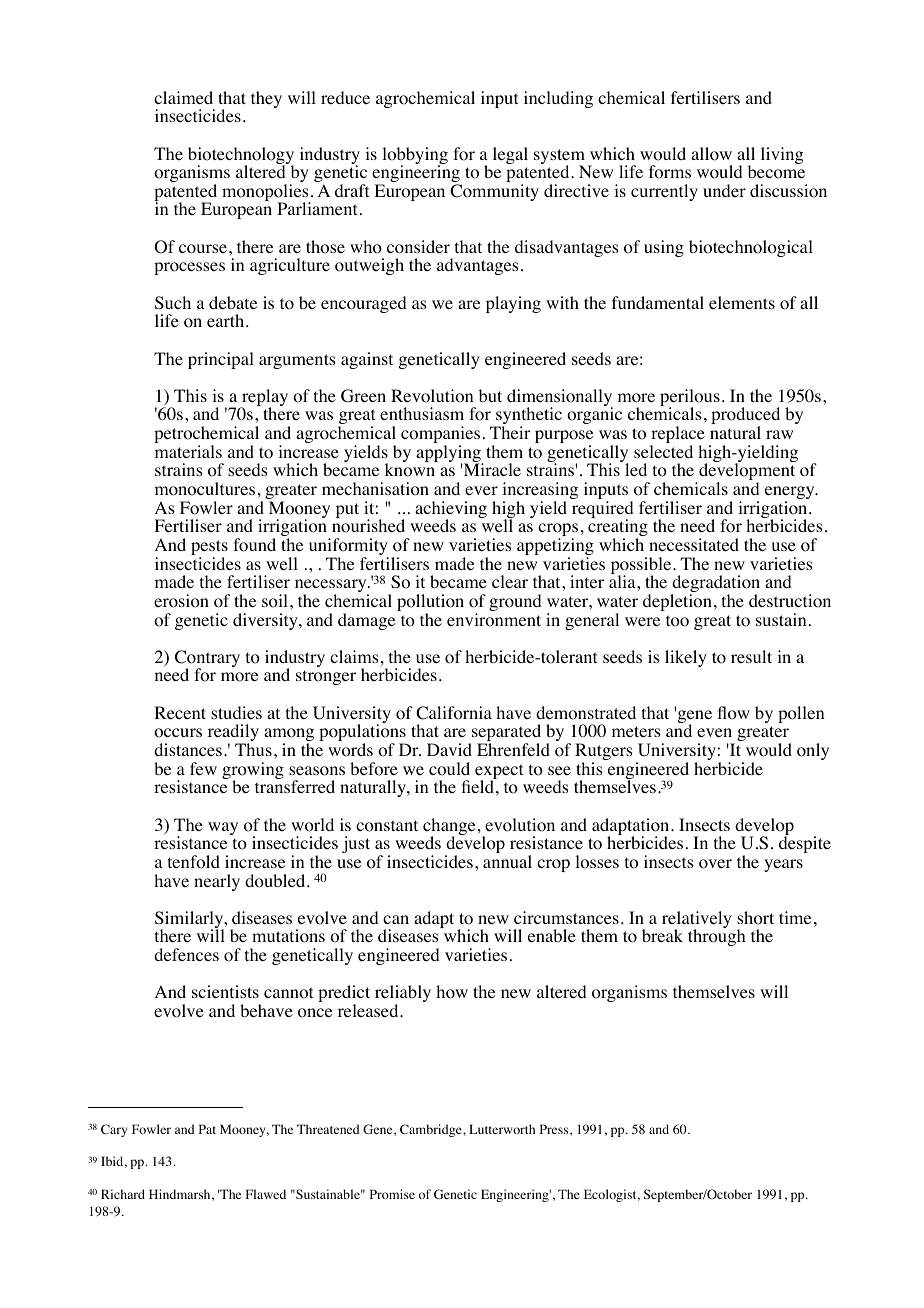  Describe the element at coordinates (711, 154) in the image. I see `allow` at that location.
